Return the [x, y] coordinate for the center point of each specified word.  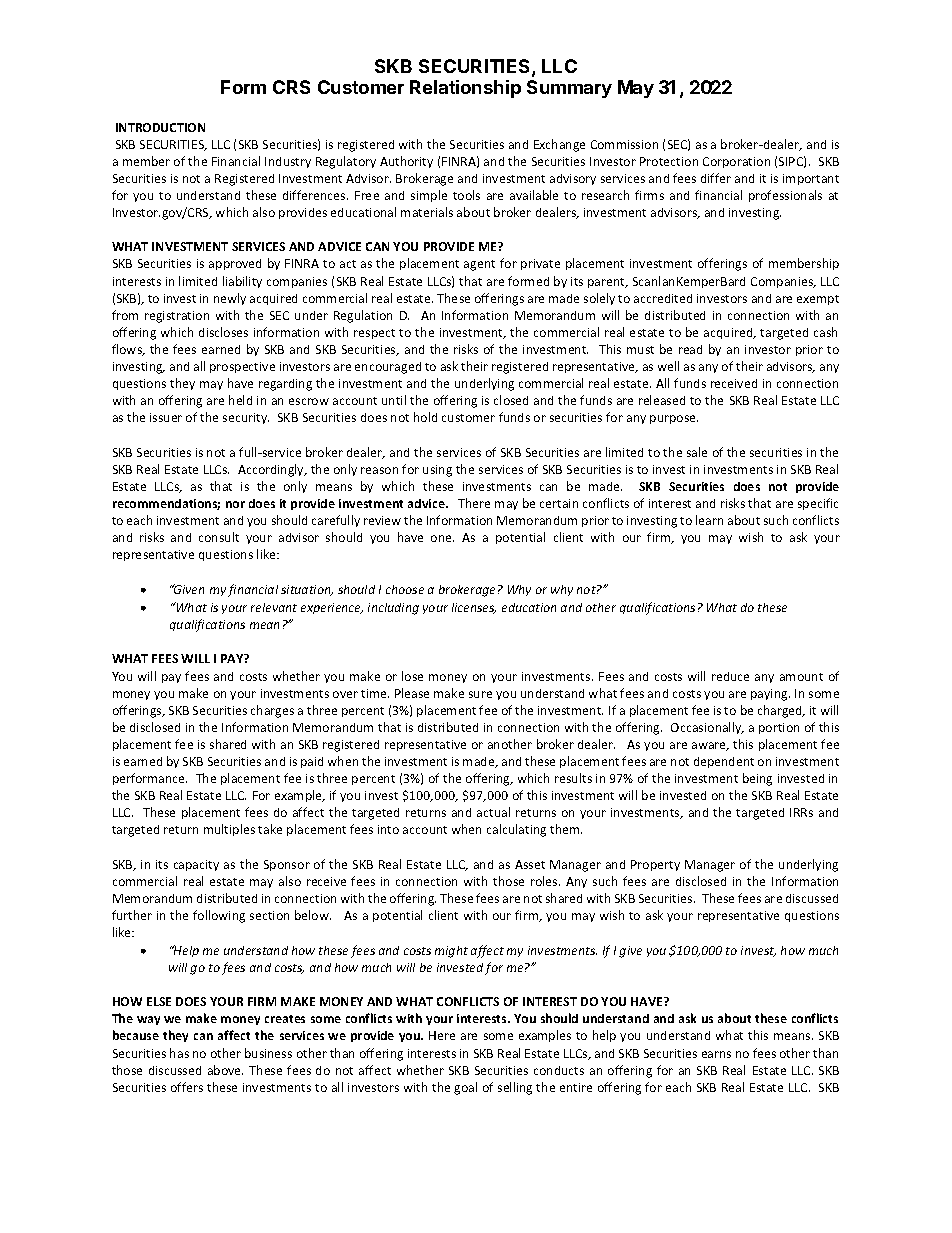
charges [272, 711]
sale [697, 452]
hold [425, 417]
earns [716, 1054]
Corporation [736, 162]
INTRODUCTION [160, 127]
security [246, 418]
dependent [724, 762]
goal [465, 1088]
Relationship [465, 89]
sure [480, 694]
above [225, 1070]
